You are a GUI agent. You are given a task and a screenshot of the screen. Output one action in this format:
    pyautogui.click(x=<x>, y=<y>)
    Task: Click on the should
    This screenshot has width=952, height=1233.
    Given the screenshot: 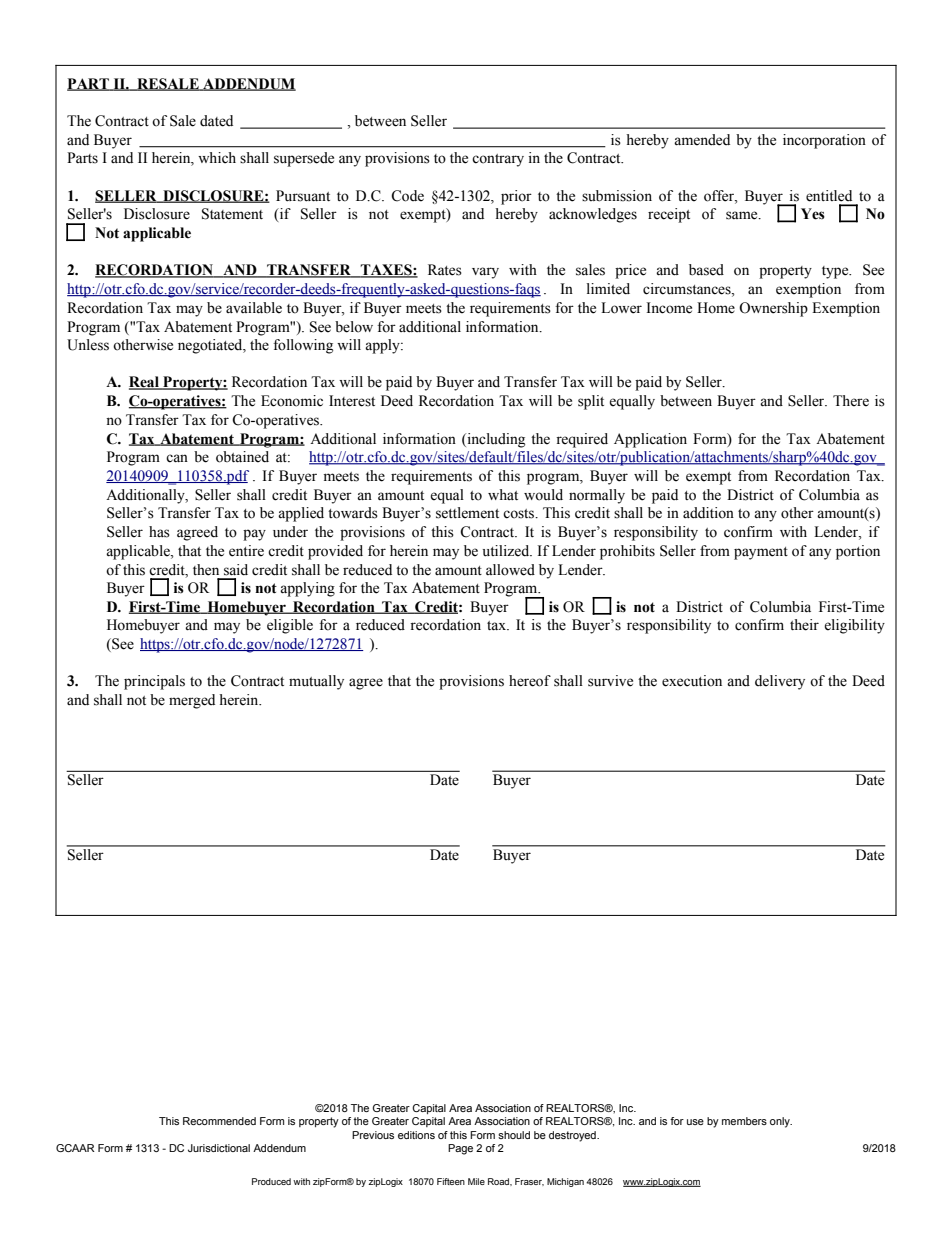 What is the action you would take?
    pyautogui.click(x=514, y=1135)
